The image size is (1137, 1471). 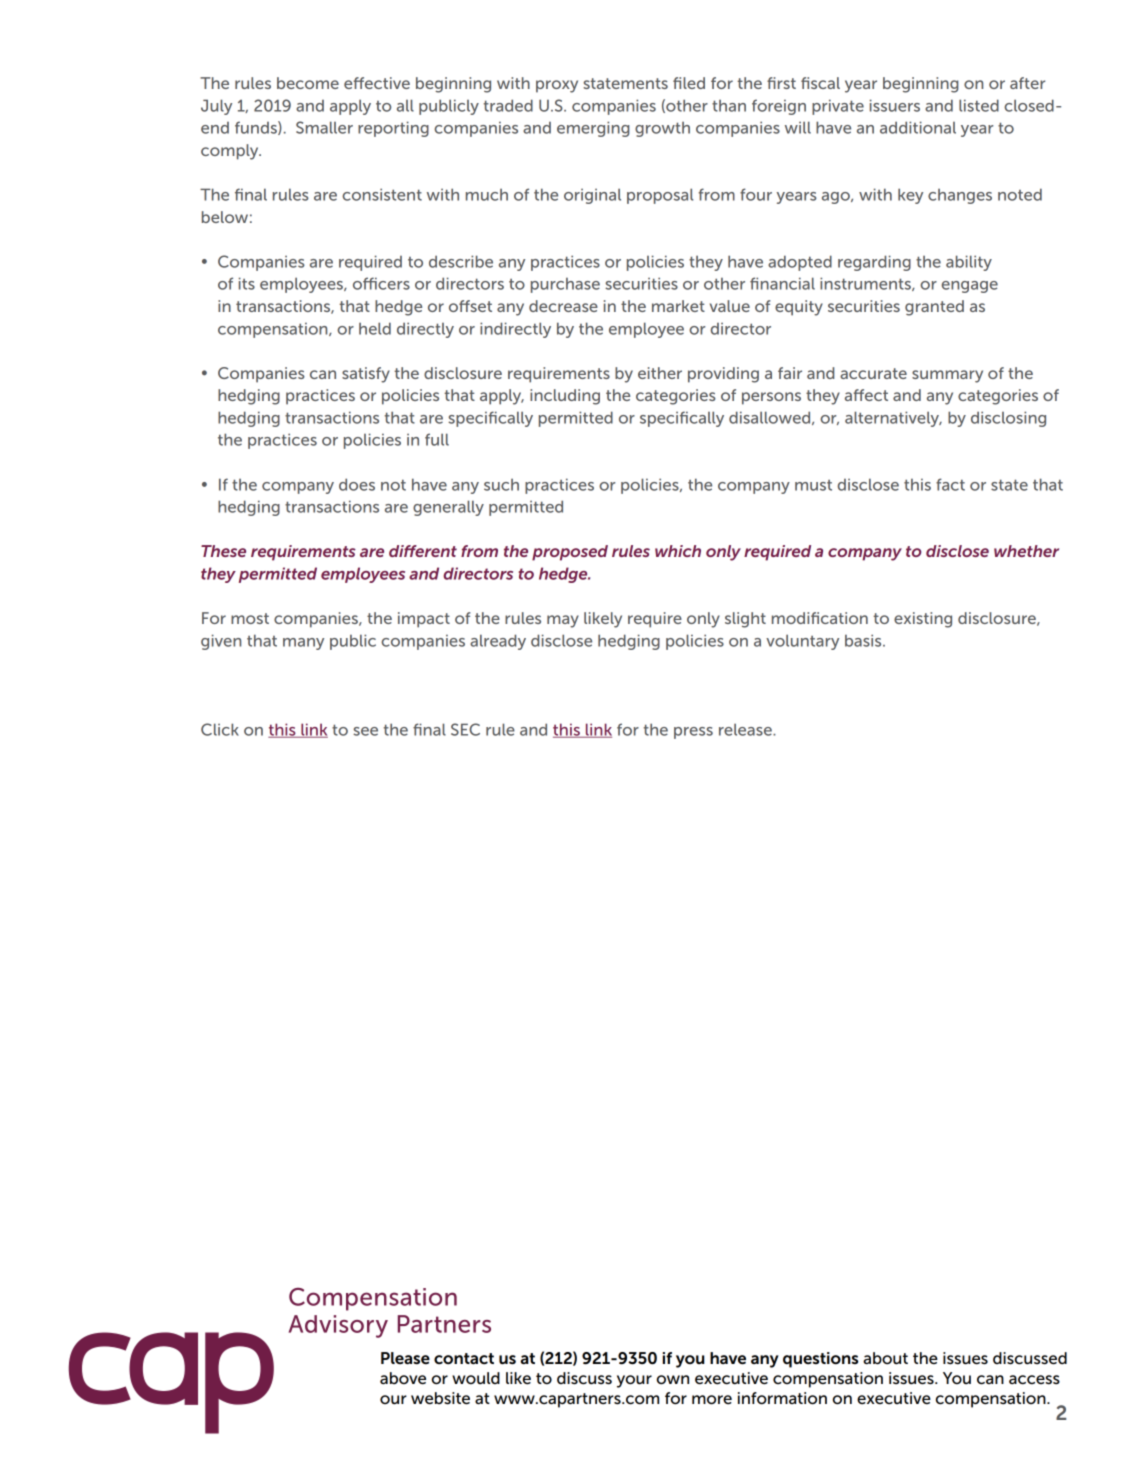 What do you see at coordinates (634, 1381) in the screenshot?
I see `your` at bounding box center [634, 1381].
